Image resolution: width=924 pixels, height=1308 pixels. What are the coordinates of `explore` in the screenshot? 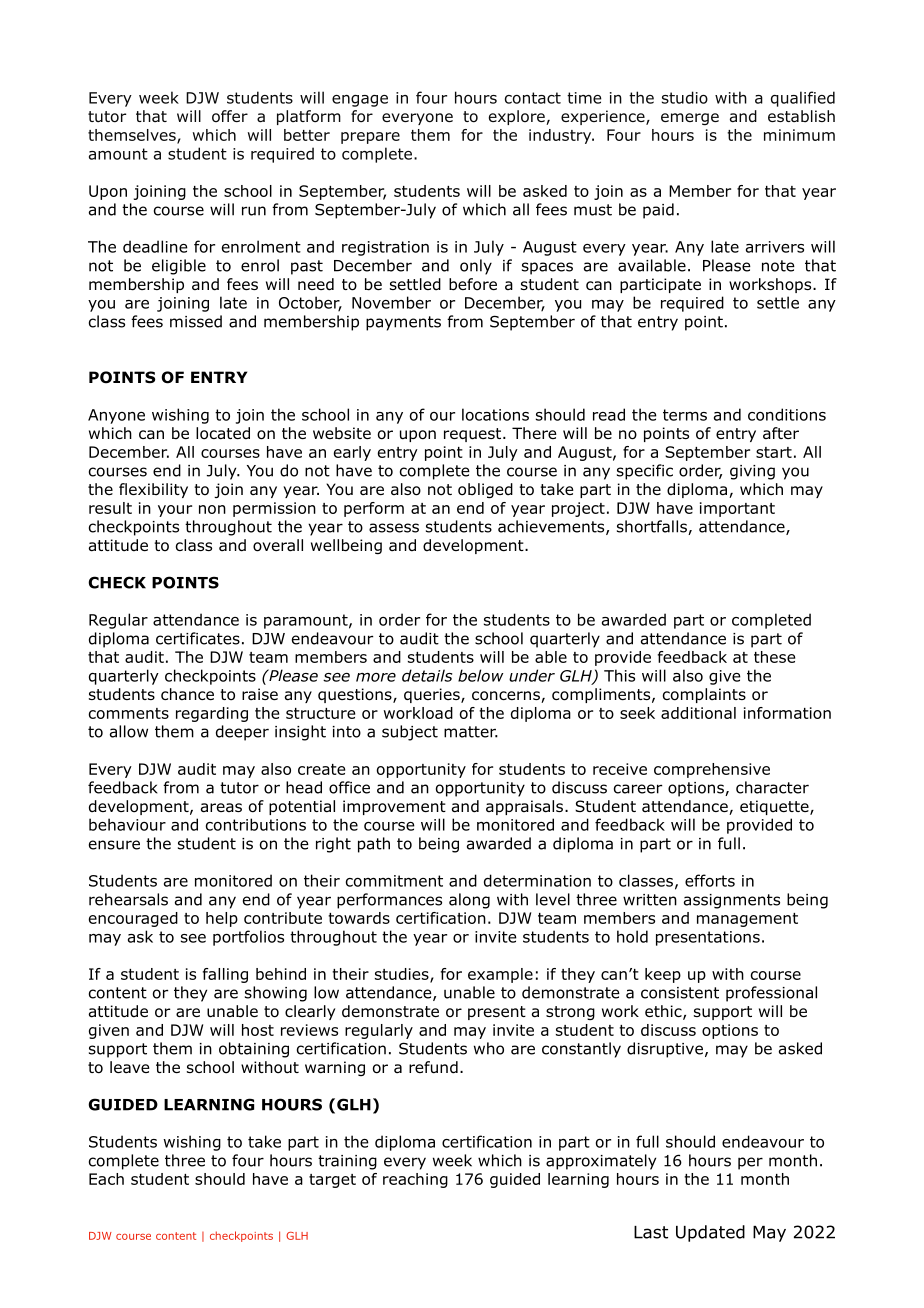 It's located at (518, 117).
